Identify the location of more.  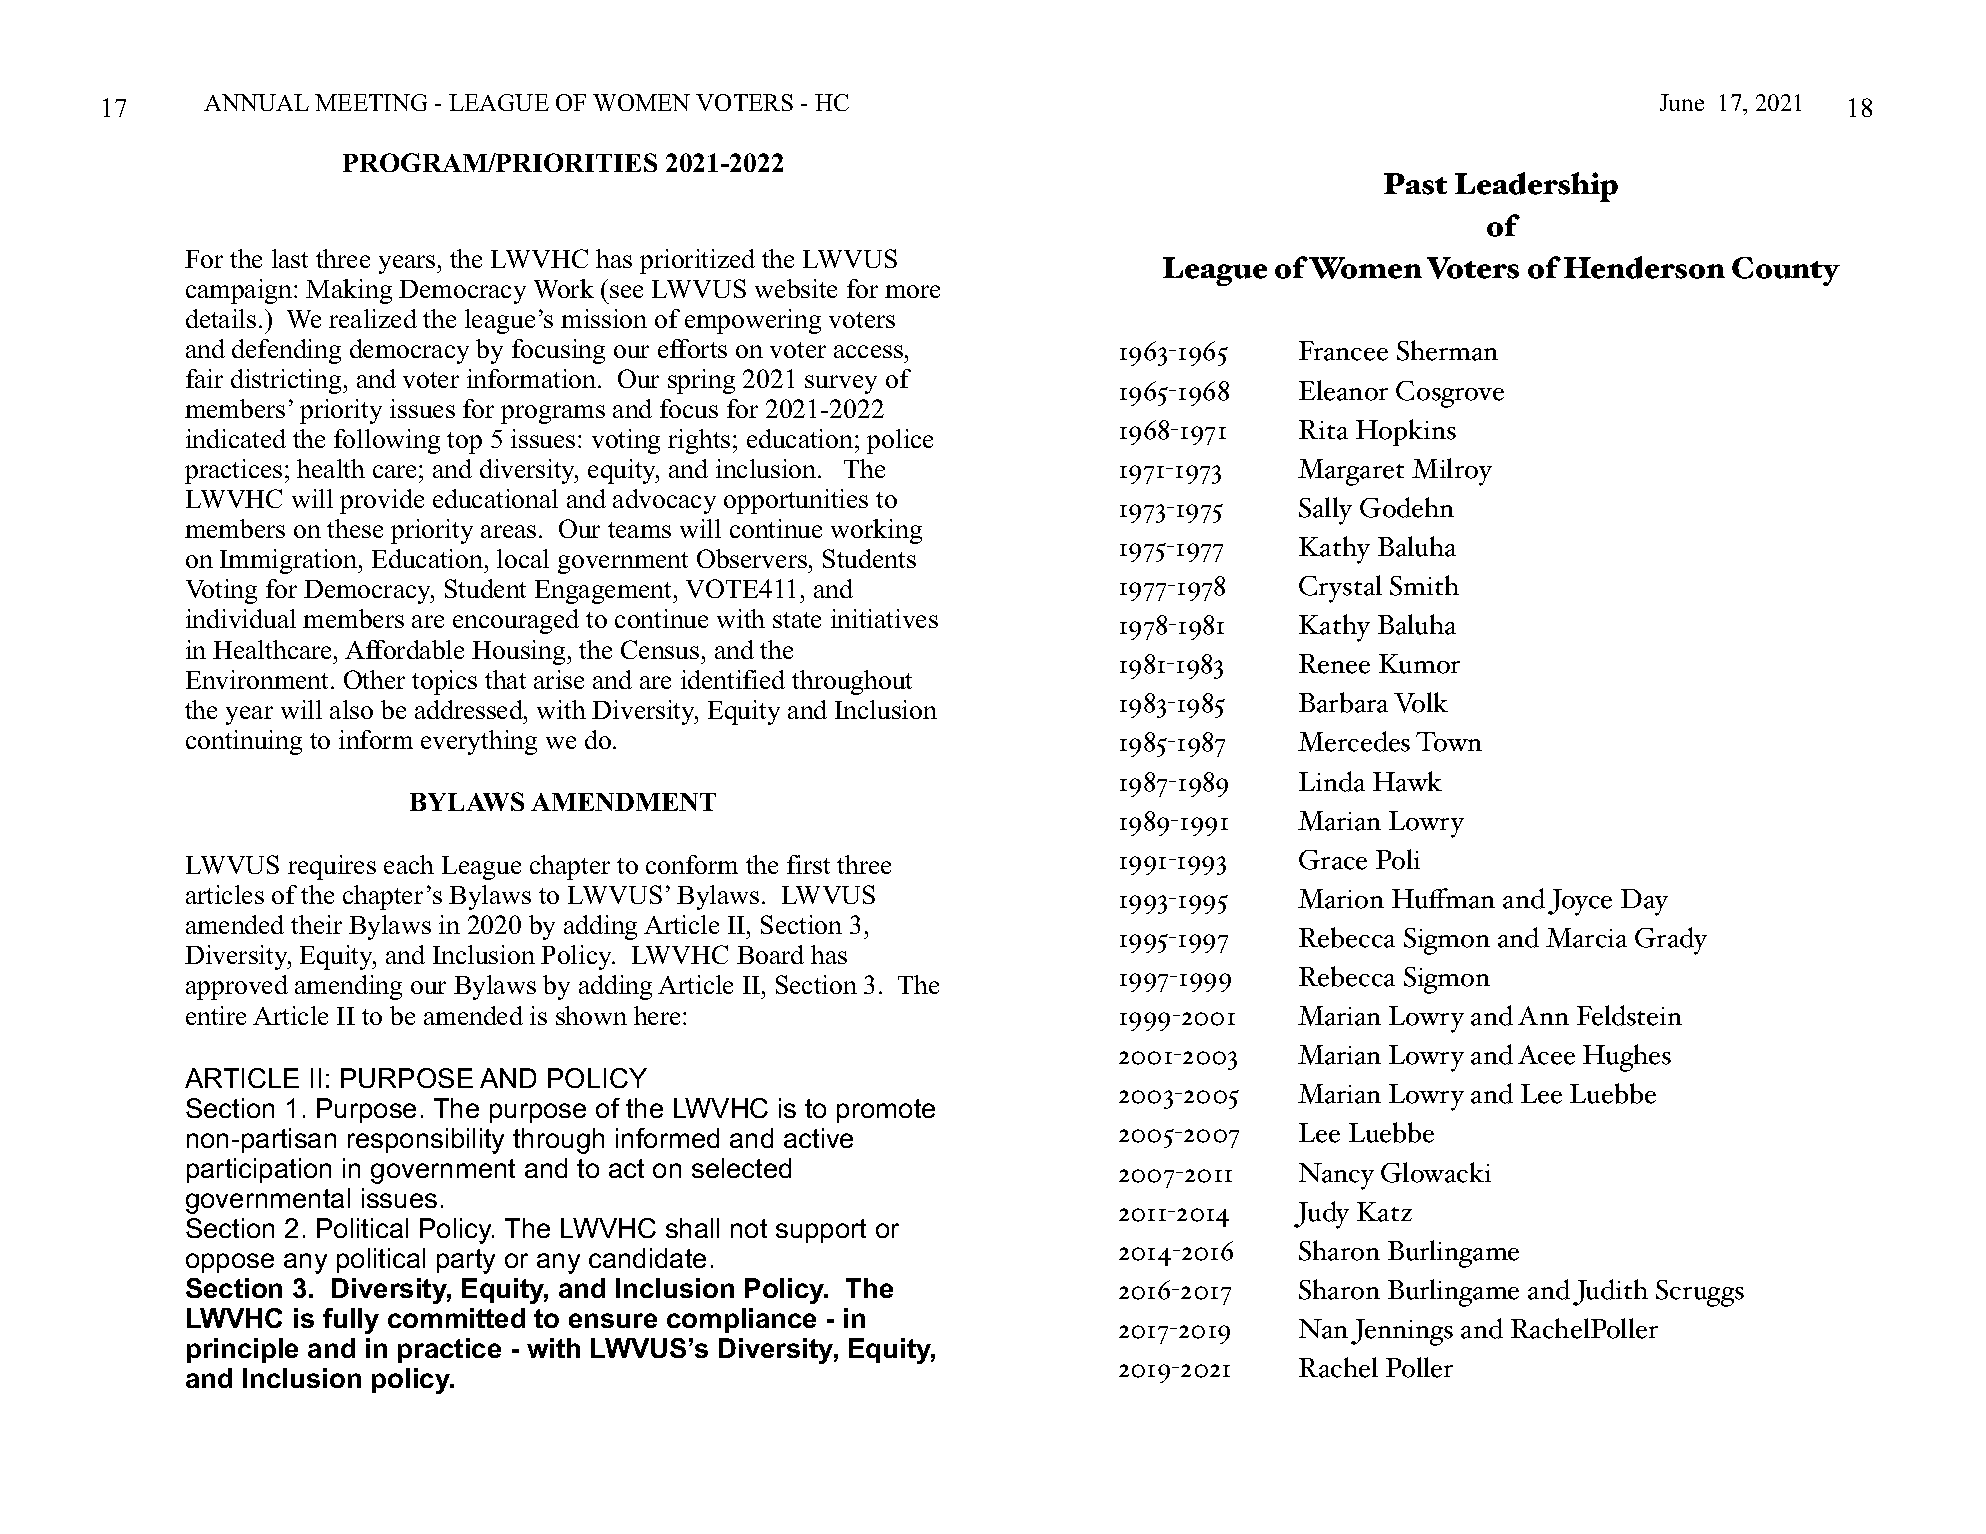
(912, 291).
